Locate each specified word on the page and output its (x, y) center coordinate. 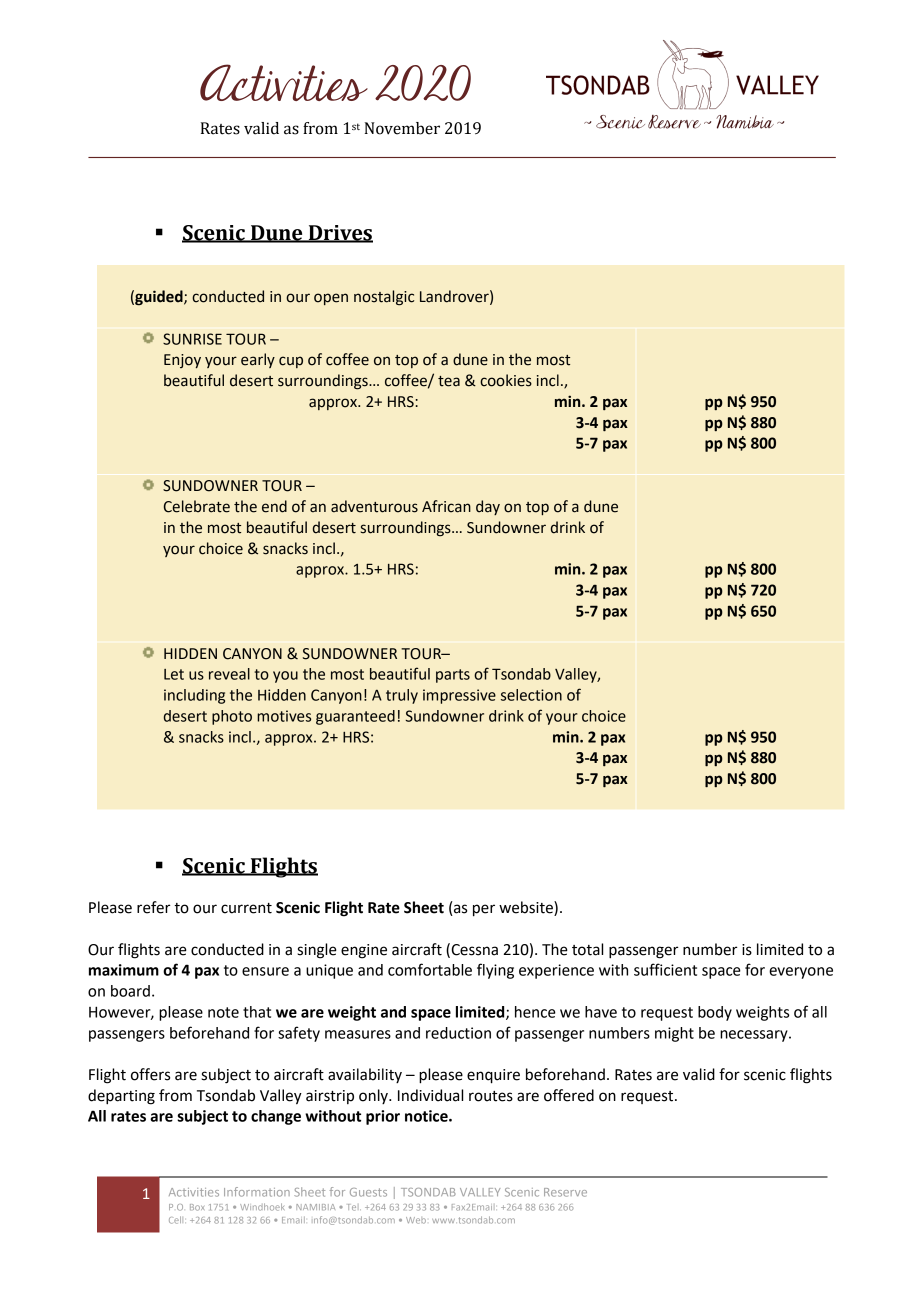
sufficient (665, 969)
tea (449, 381)
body (715, 1013)
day (488, 507)
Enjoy (182, 361)
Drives (339, 233)
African (446, 506)
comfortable (430, 969)
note (223, 1012)
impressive (459, 696)
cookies (506, 380)
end (274, 506)
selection (531, 695)
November (402, 128)
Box (197, 1207)
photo (232, 717)
